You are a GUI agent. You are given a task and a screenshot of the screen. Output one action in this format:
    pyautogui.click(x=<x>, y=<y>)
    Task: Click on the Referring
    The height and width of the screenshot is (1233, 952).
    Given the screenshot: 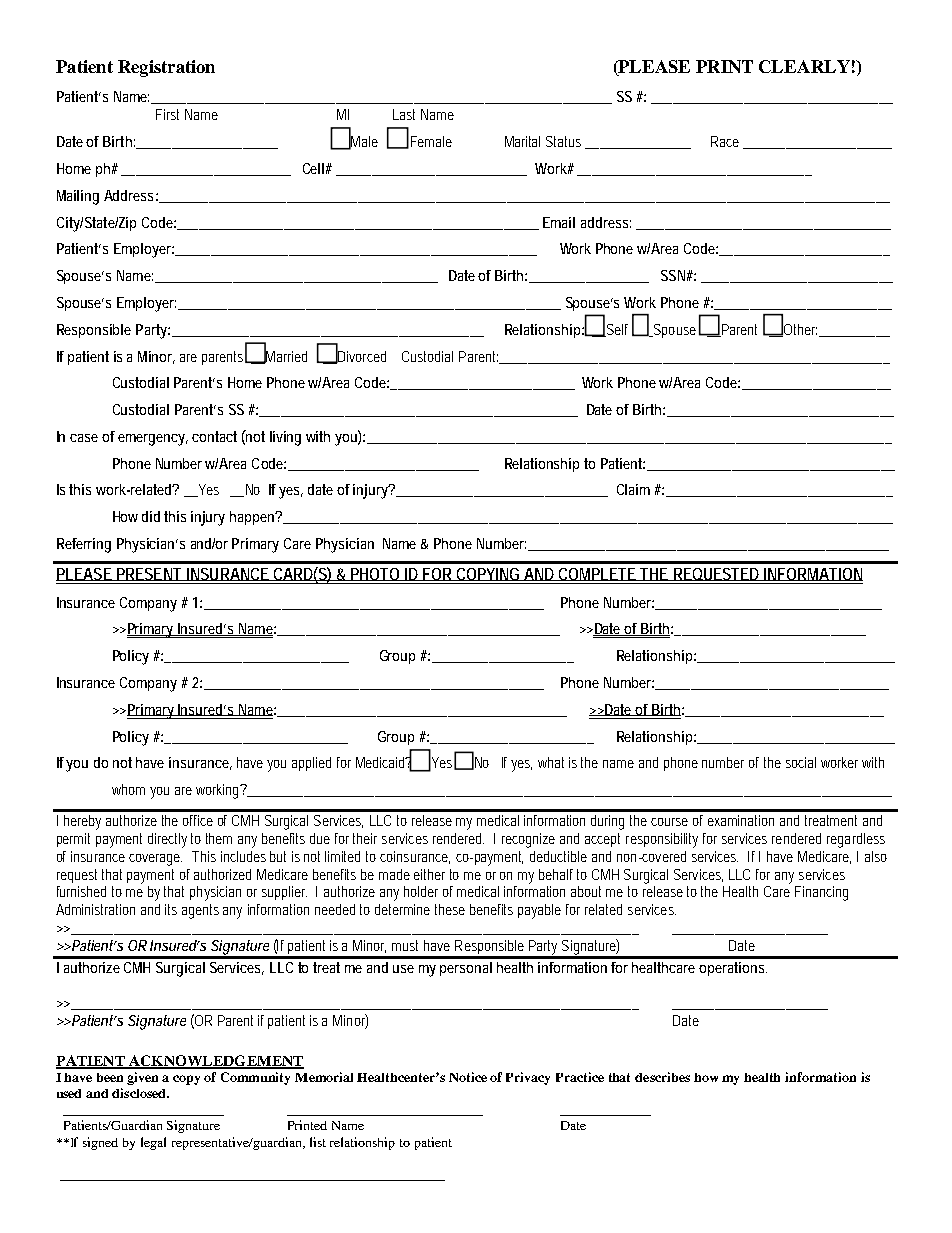 What is the action you would take?
    pyautogui.click(x=84, y=545)
